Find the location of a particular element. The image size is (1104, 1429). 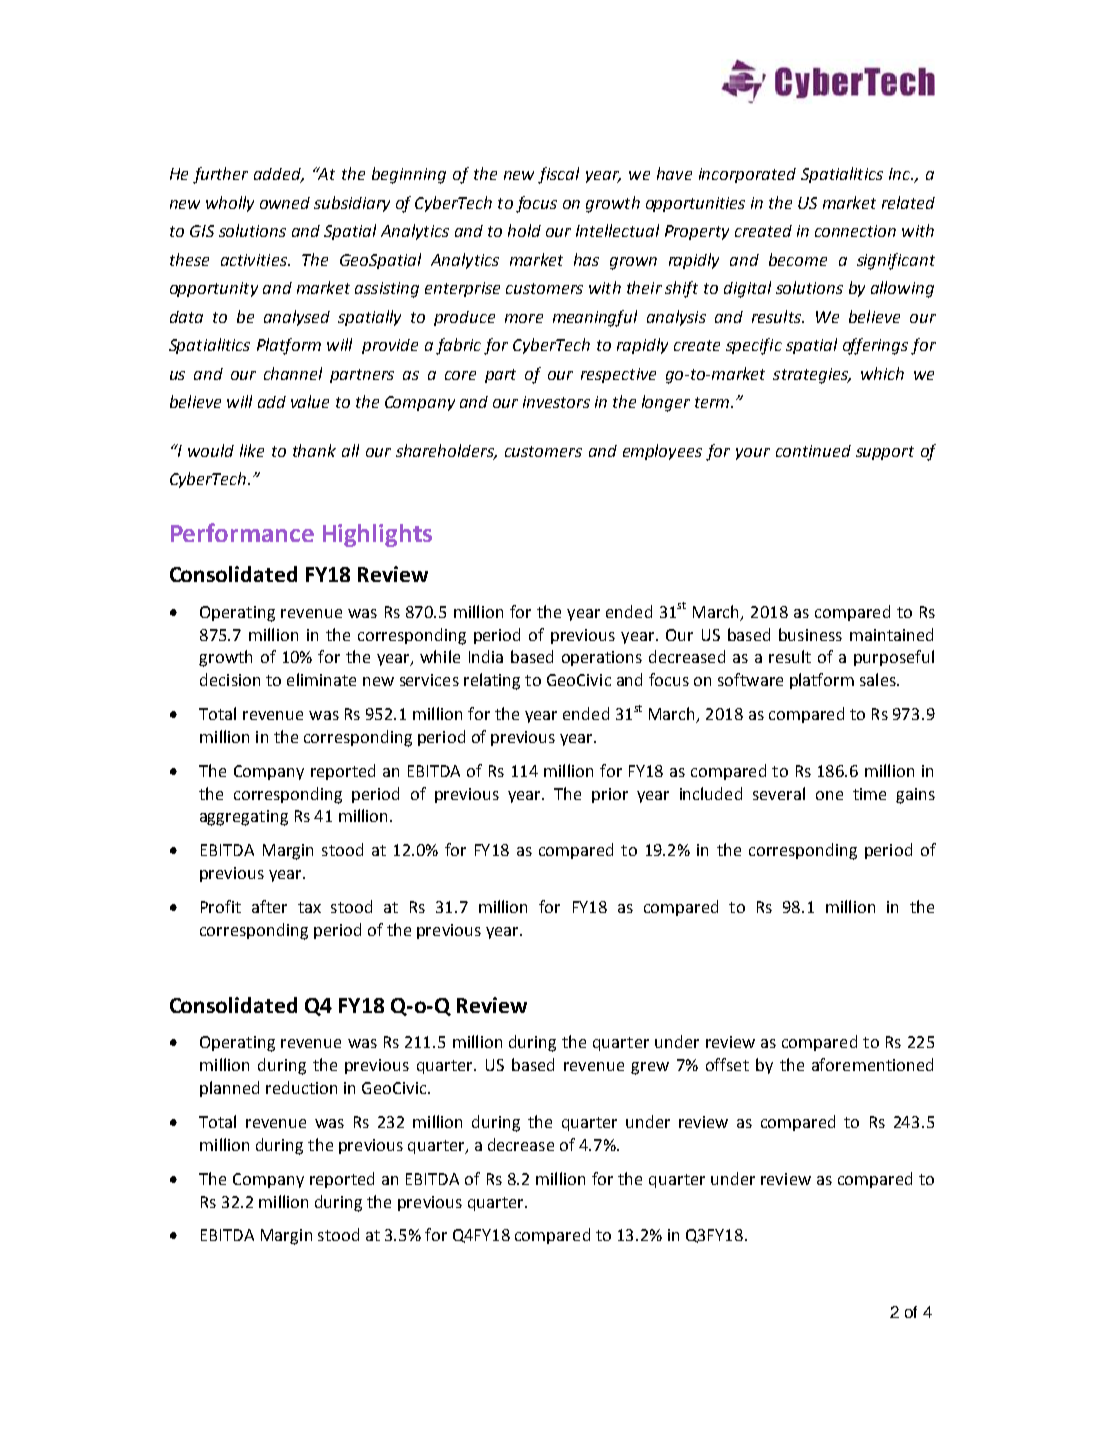

time is located at coordinates (869, 794).
